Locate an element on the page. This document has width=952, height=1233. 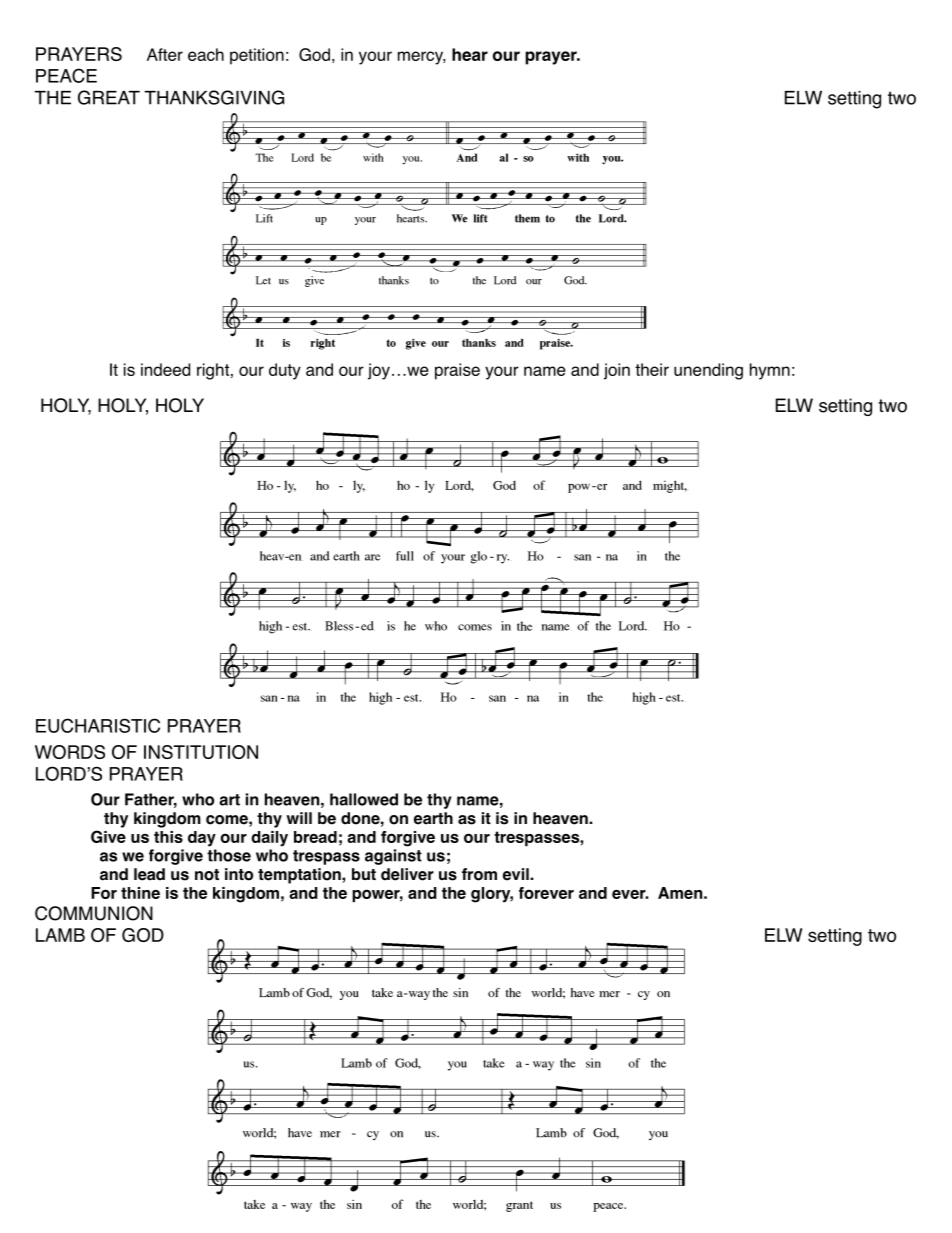
evil is located at coordinates (517, 874).
